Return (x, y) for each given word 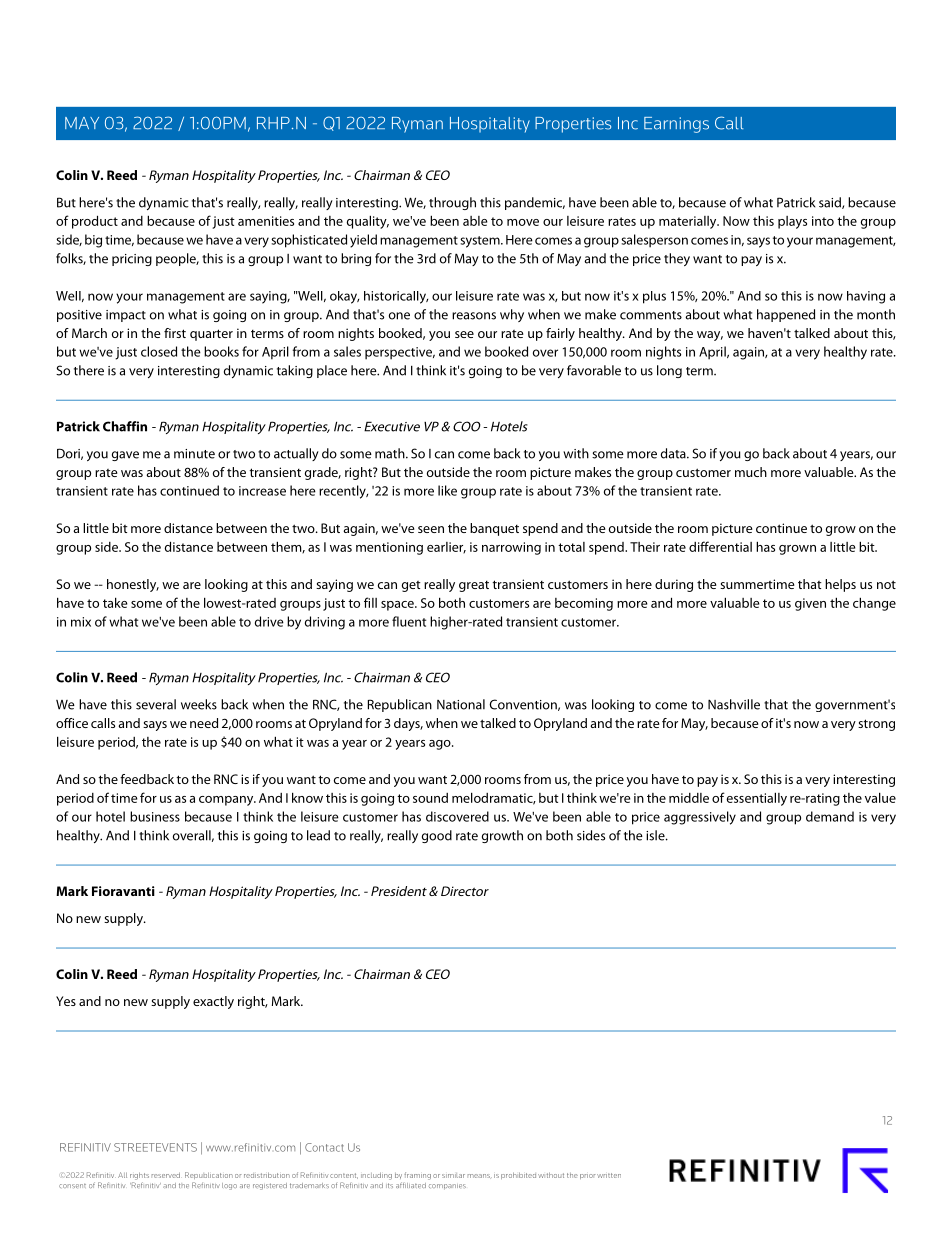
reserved (166, 1175)
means (480, 1176)
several (156, 704)
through (452, 203)
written (609, 1175)
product (95, 222)
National (461, 704)
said (831, 203)
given (810, 604)
